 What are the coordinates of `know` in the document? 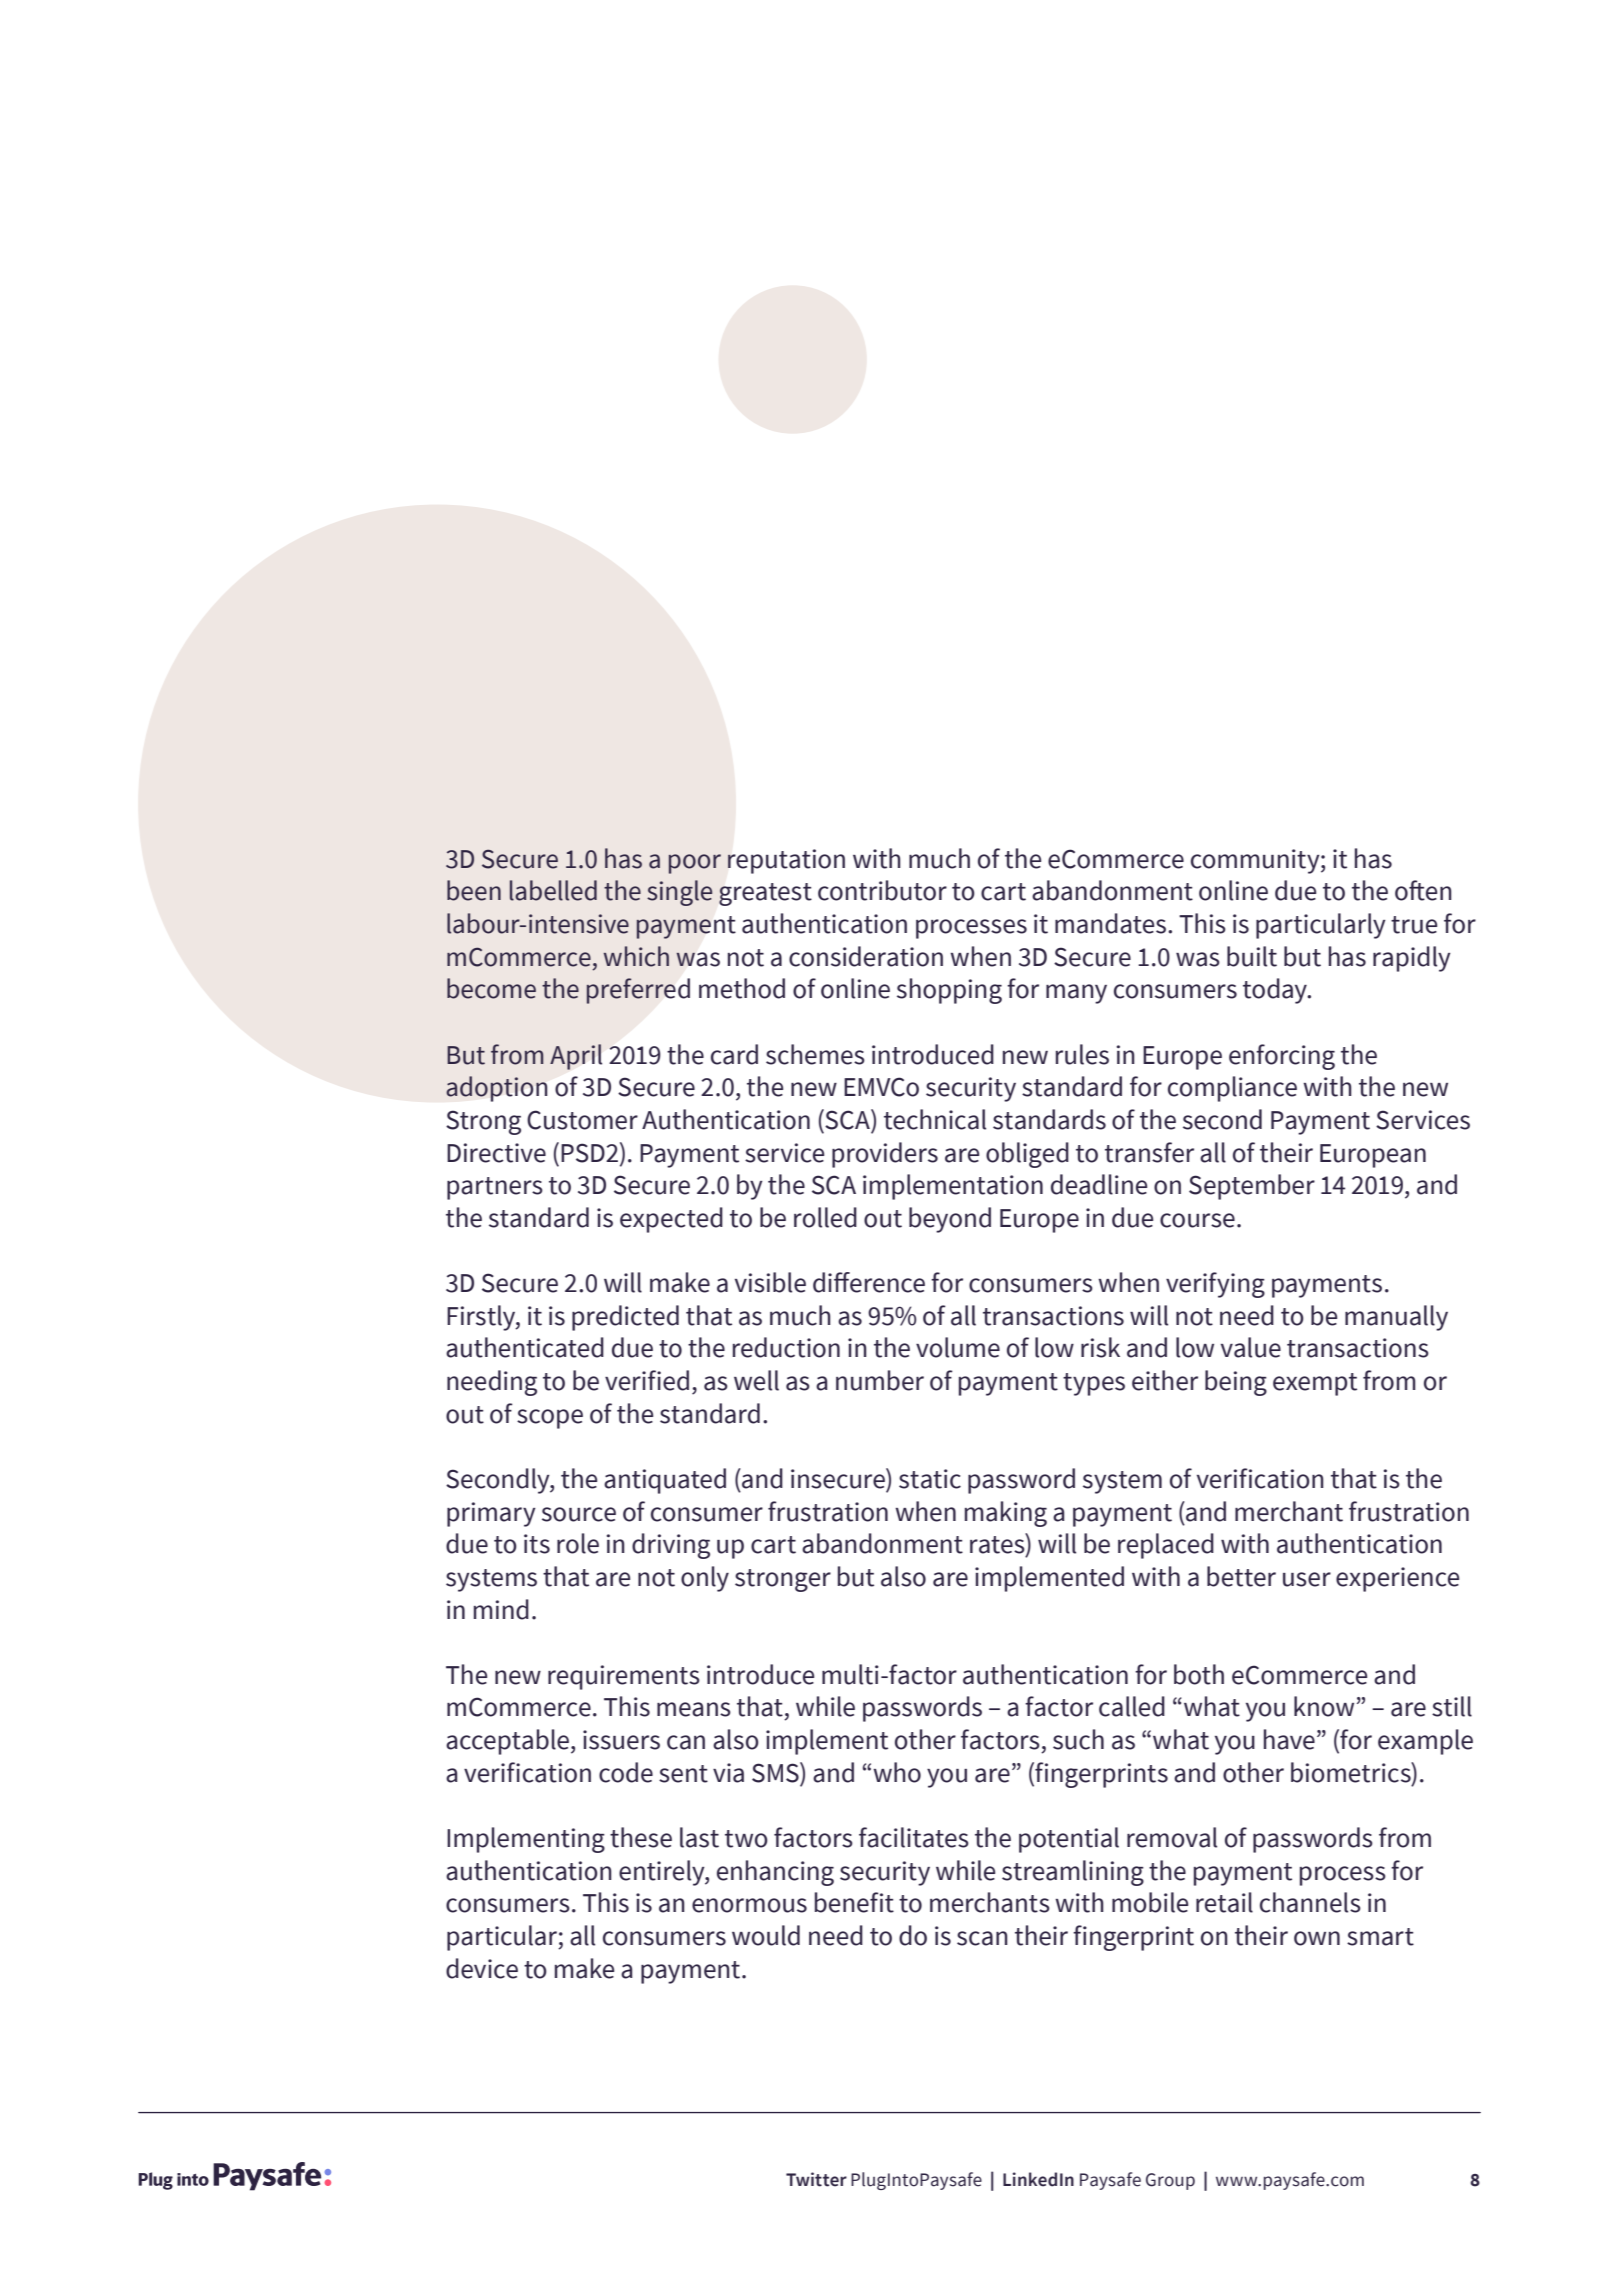 It's located at (1324, 1706).
